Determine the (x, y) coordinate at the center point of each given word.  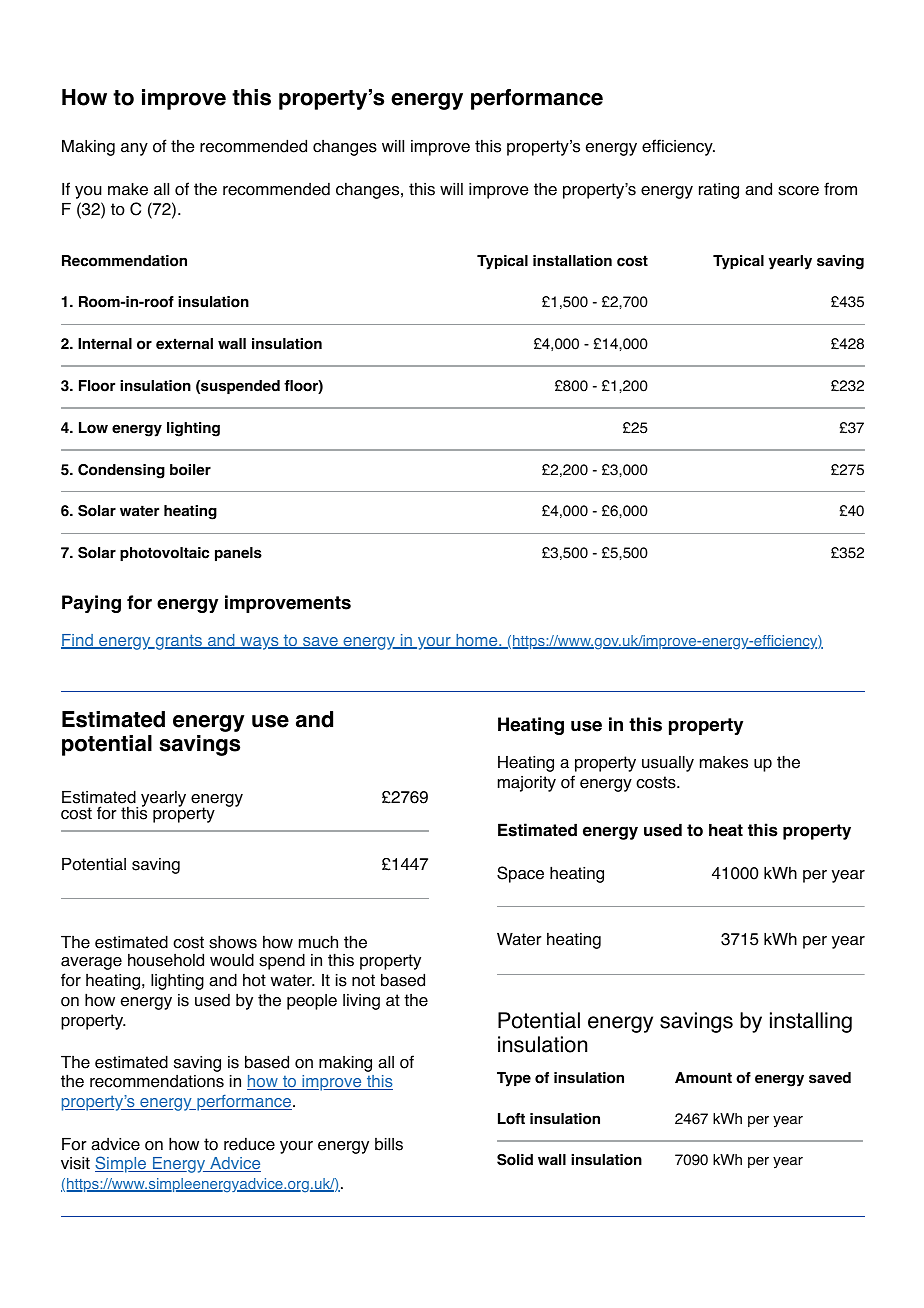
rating (719, 191)
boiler (190, 470)
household (166, 960)
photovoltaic (164, 554)
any (134, 149)
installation (572, 261)
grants (178, 642)
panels (238, 554)
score (798, 191)
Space (520, 874)
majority (527, 784)
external (184, 344)
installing (811, 1022)
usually (668, 764)
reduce (249, 1144)
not (363, 980)
